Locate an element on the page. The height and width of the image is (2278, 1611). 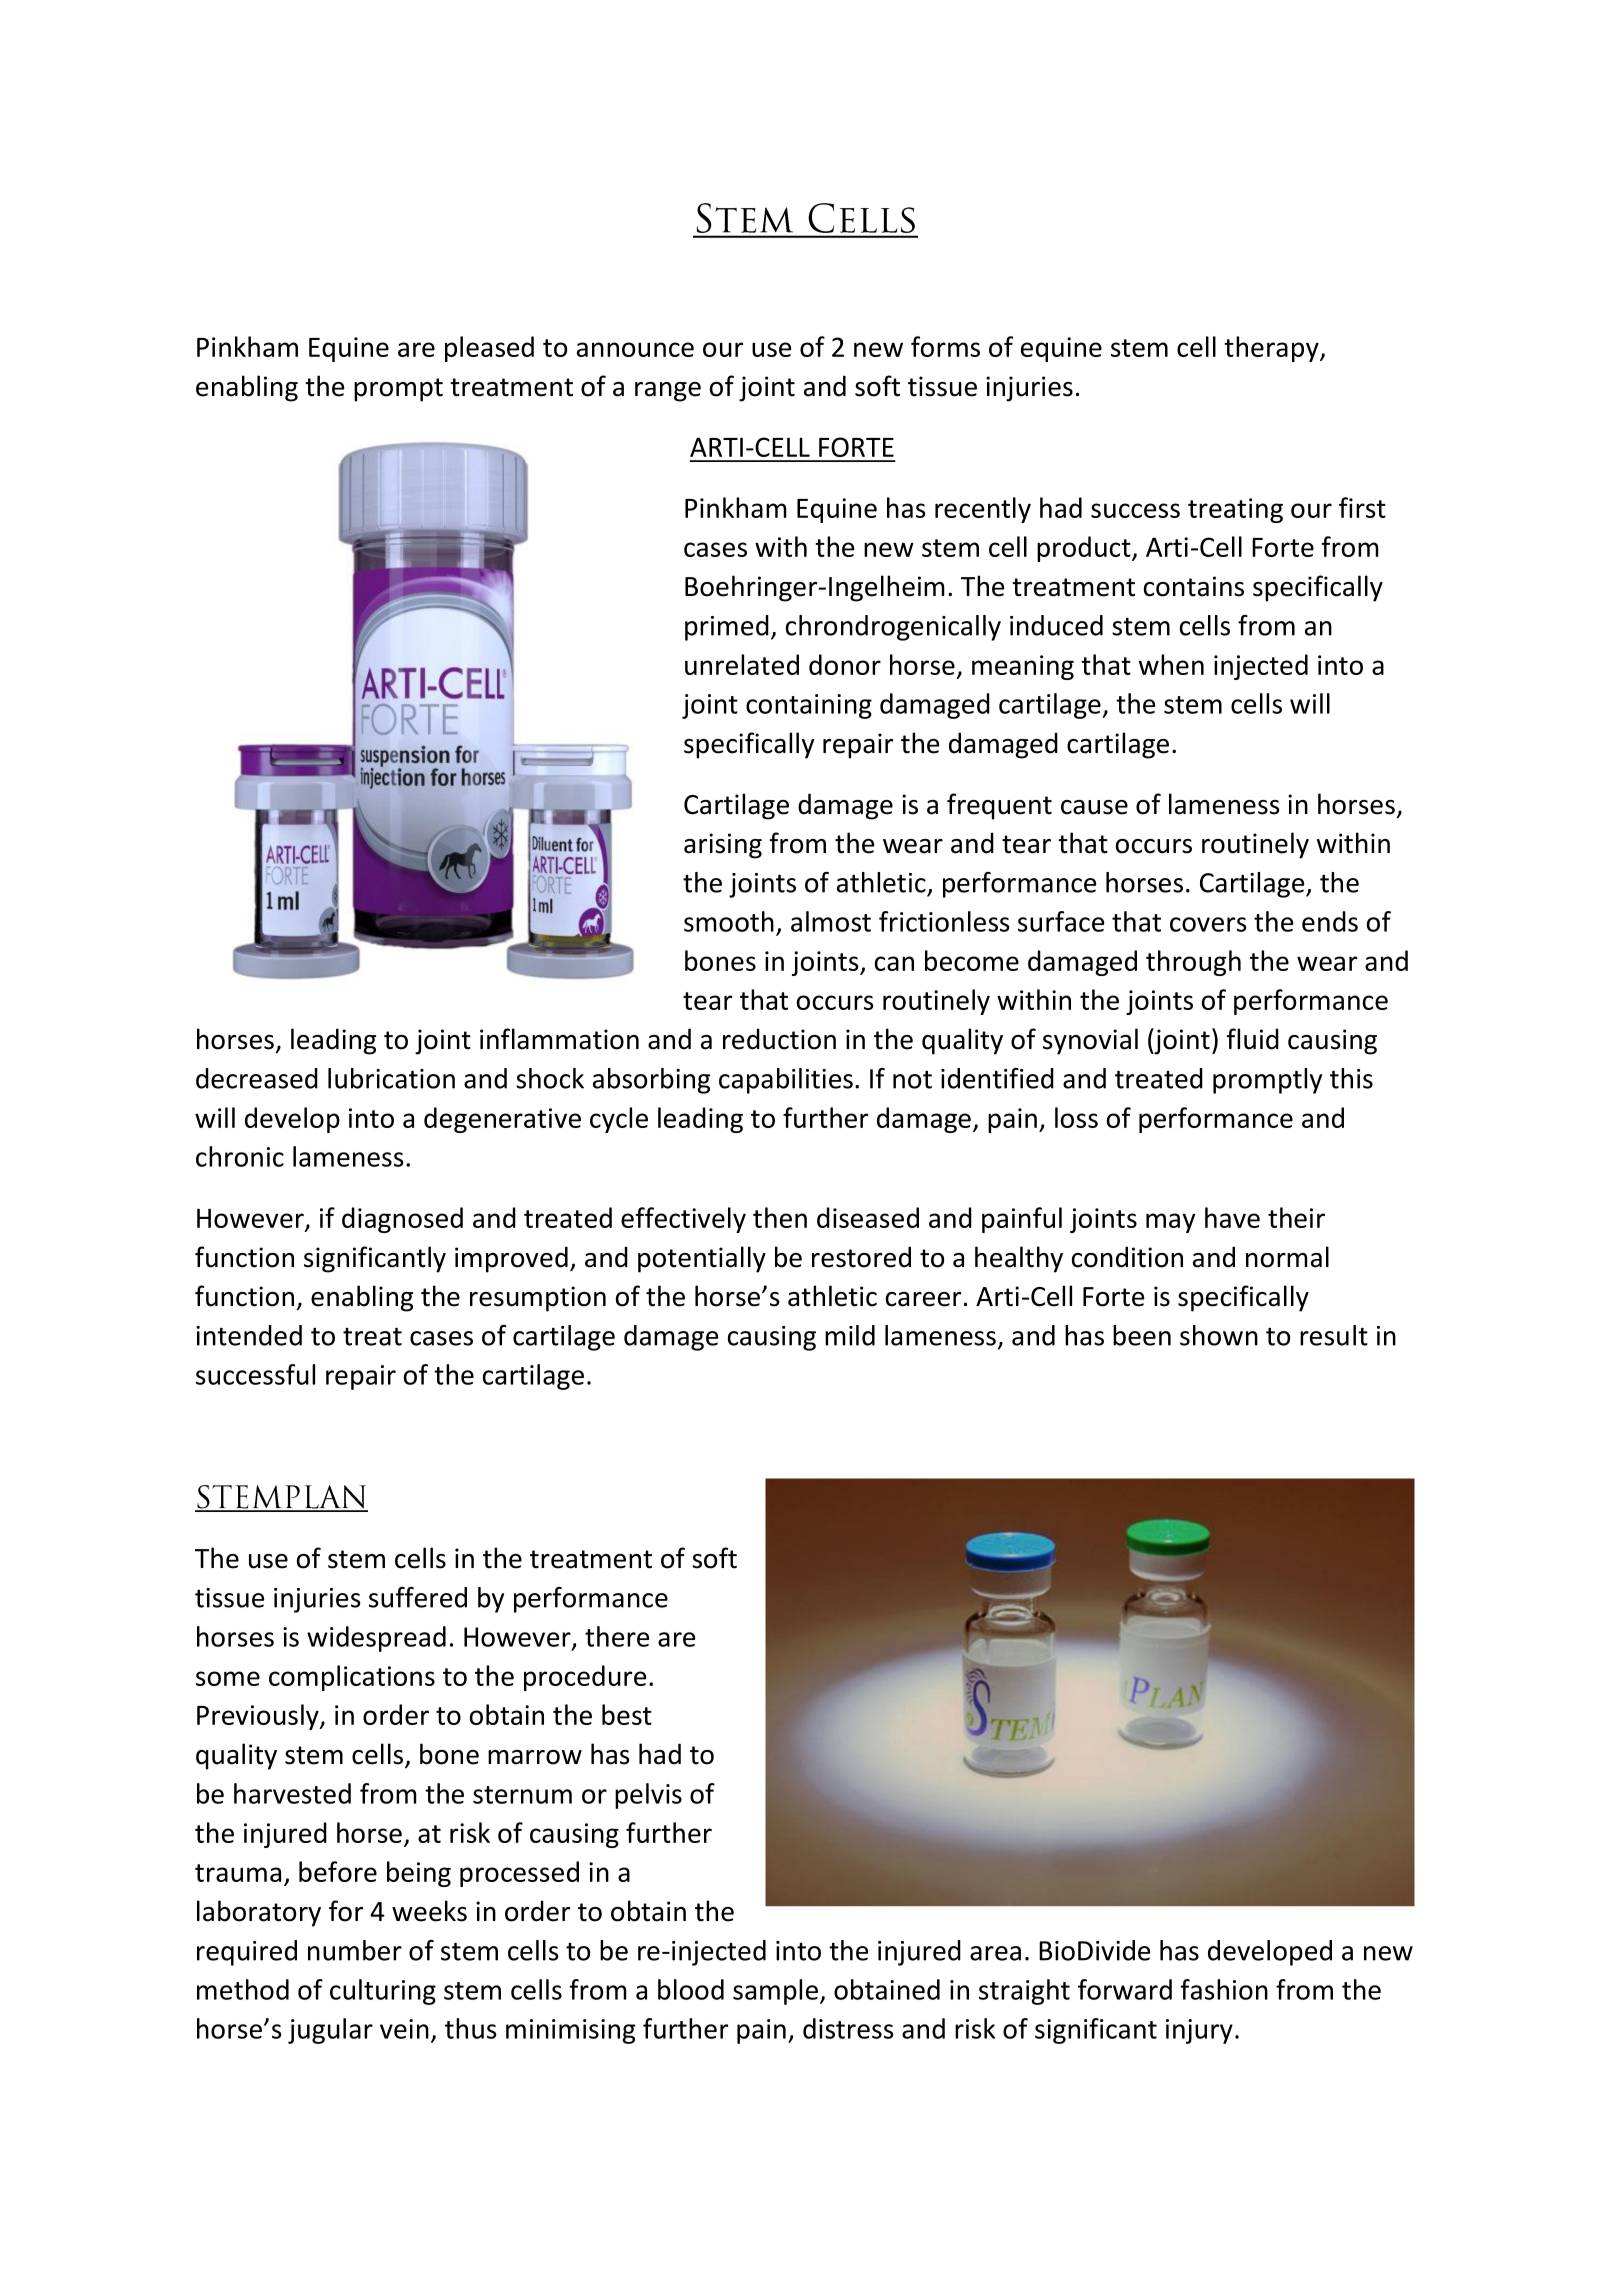
have is located at coordinates (1232, 1217).
